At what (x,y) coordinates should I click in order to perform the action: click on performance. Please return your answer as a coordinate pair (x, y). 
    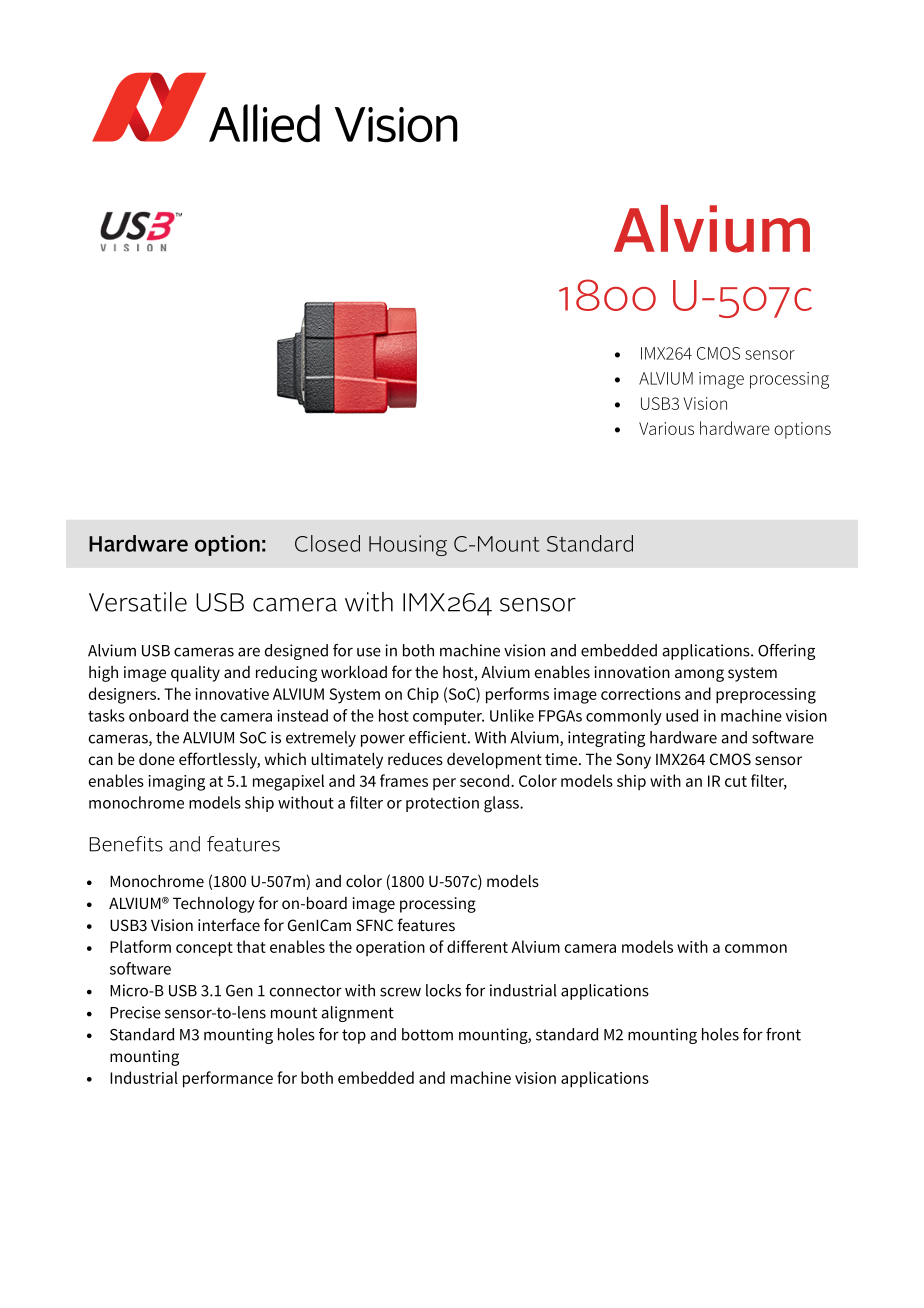
    Looking at the image, I should click on (228, 1079).
